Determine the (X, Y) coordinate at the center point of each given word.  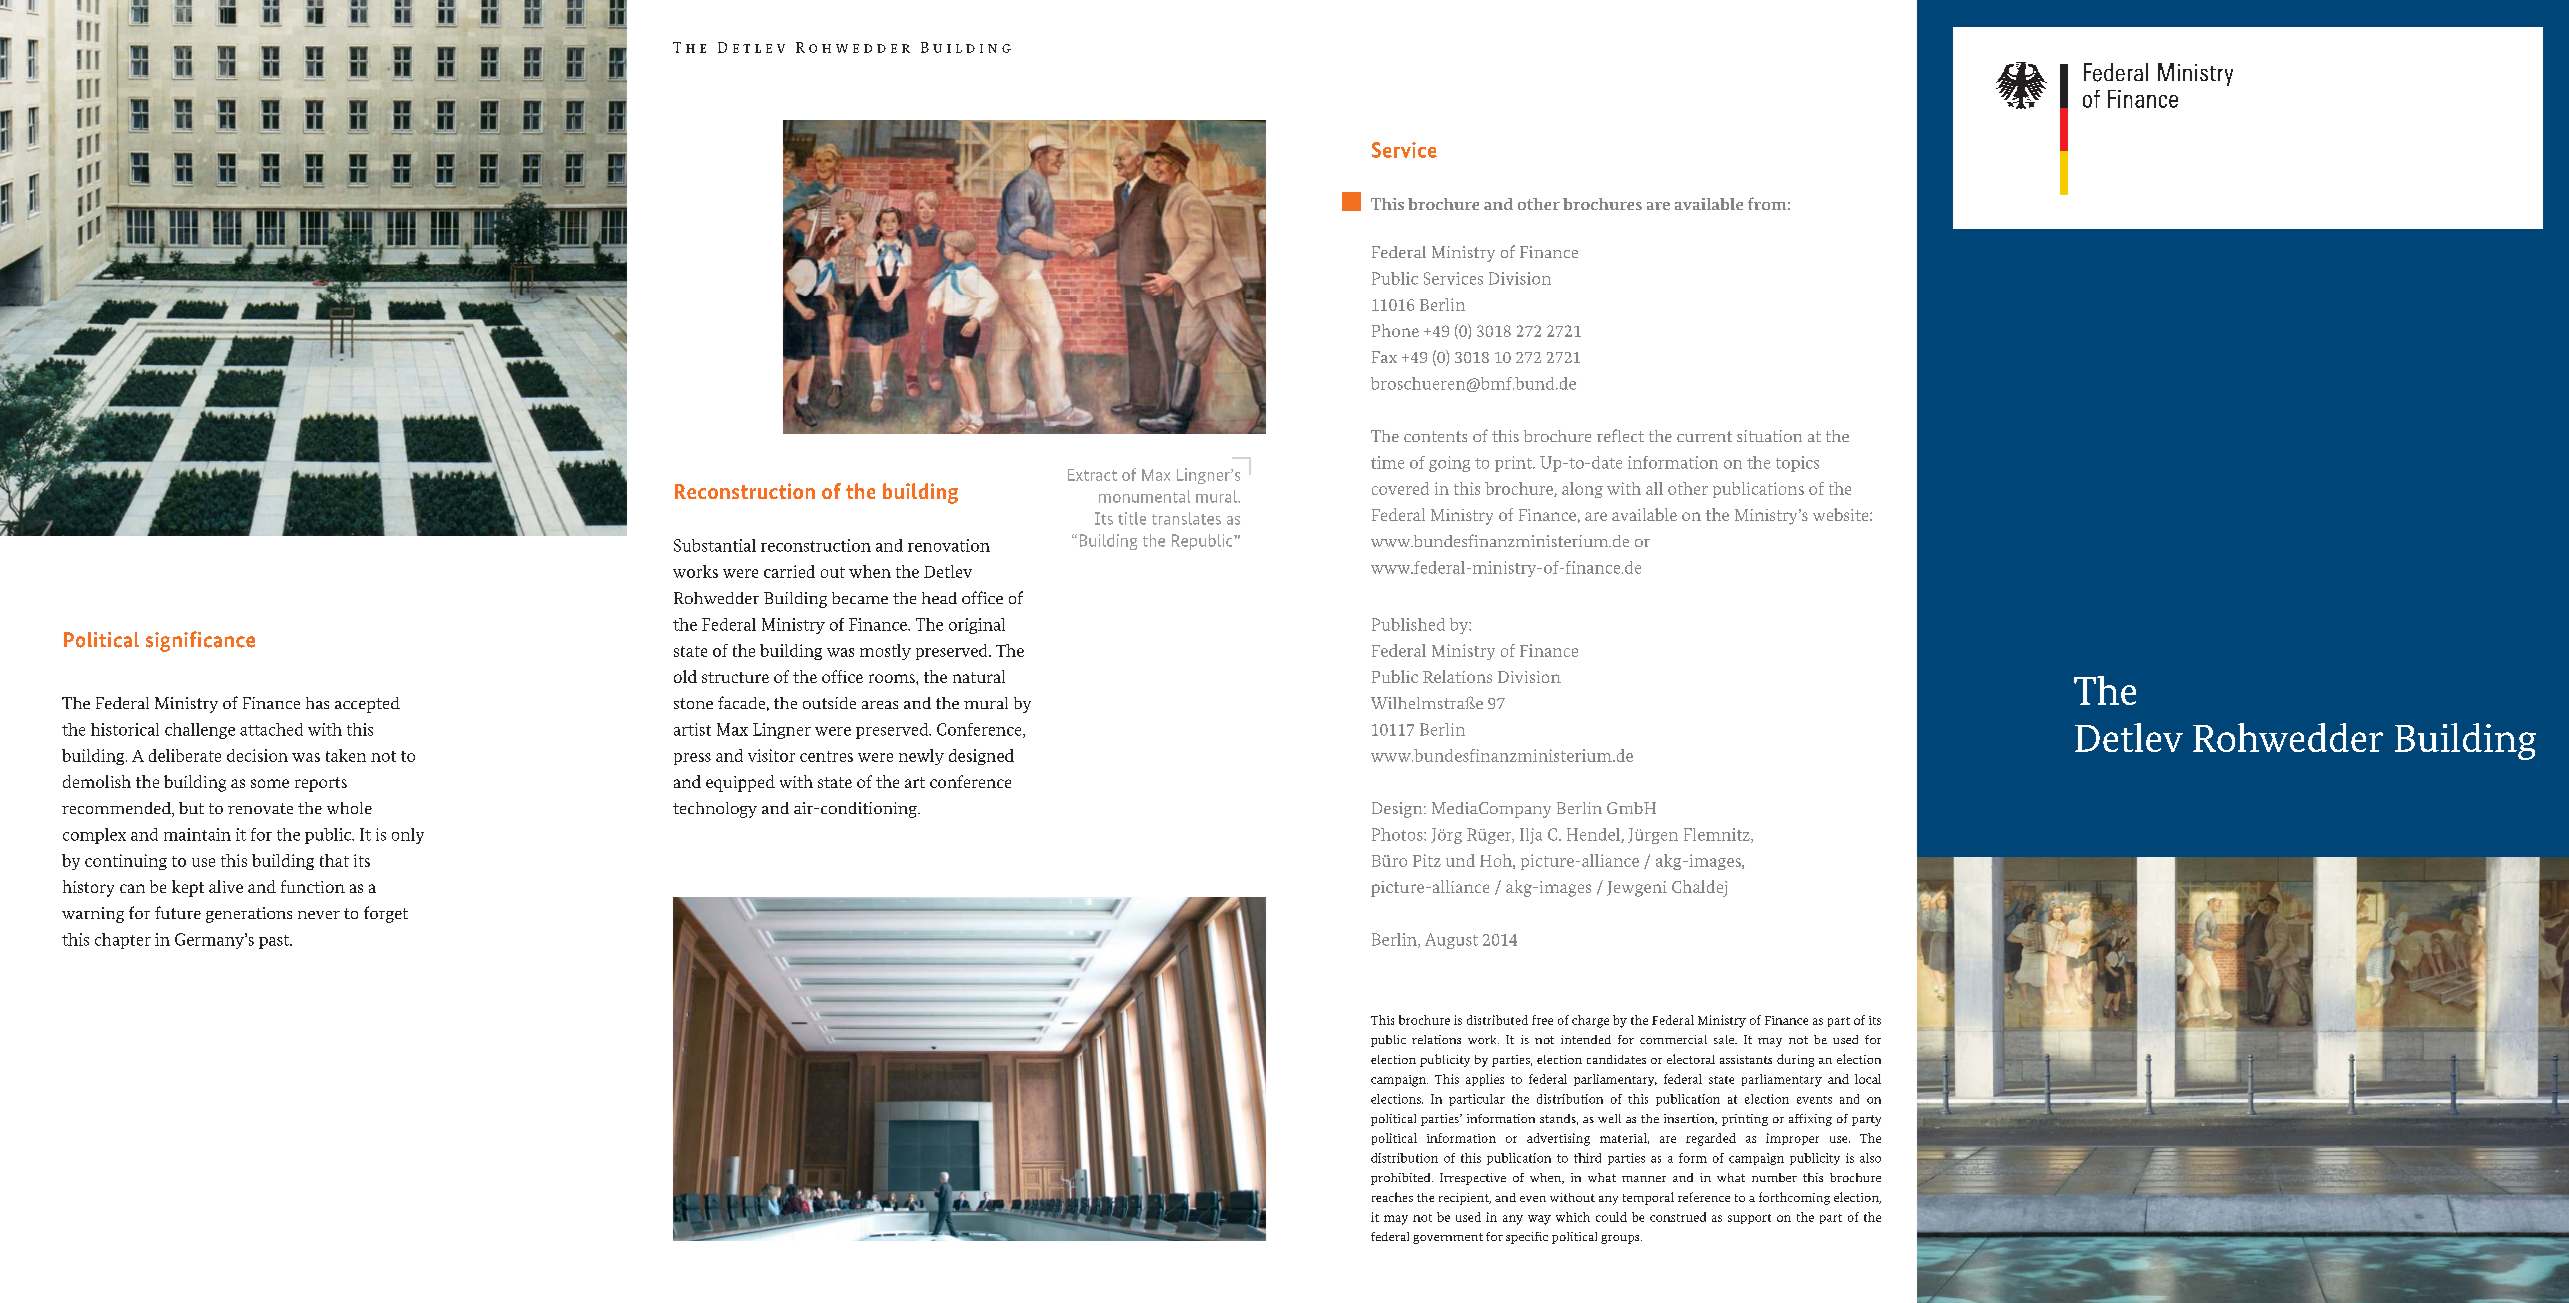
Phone (1395, 330)
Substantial (715, 545)
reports (321, 784)
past (275, 942)
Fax (1384, 357)
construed (1678, 1217)
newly (921, 757)
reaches (1392, 1197)
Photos (1398, 834)
